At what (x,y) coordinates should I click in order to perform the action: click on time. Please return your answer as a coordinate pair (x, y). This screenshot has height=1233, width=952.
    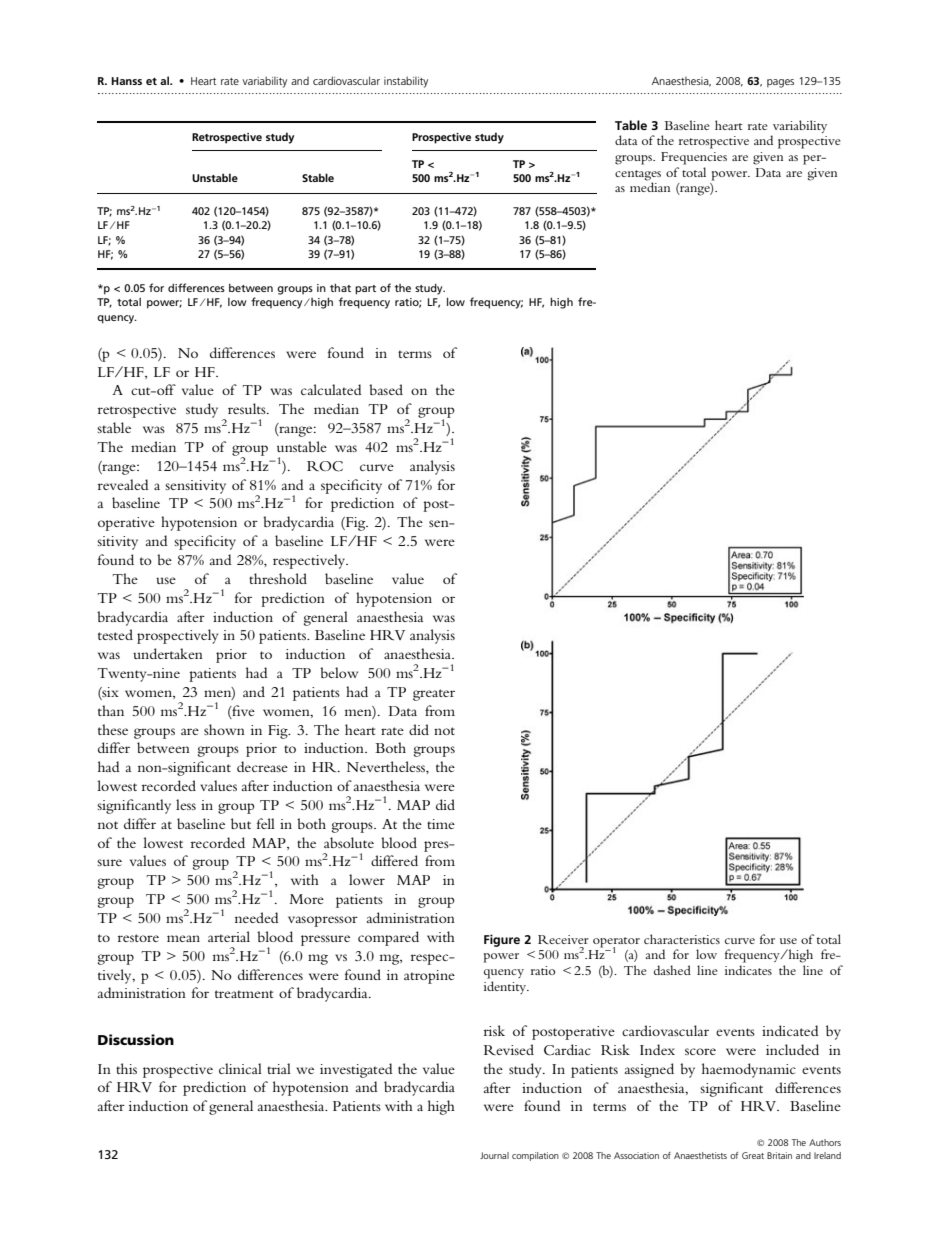
    Looking at the image, I should click on (441, 824).
